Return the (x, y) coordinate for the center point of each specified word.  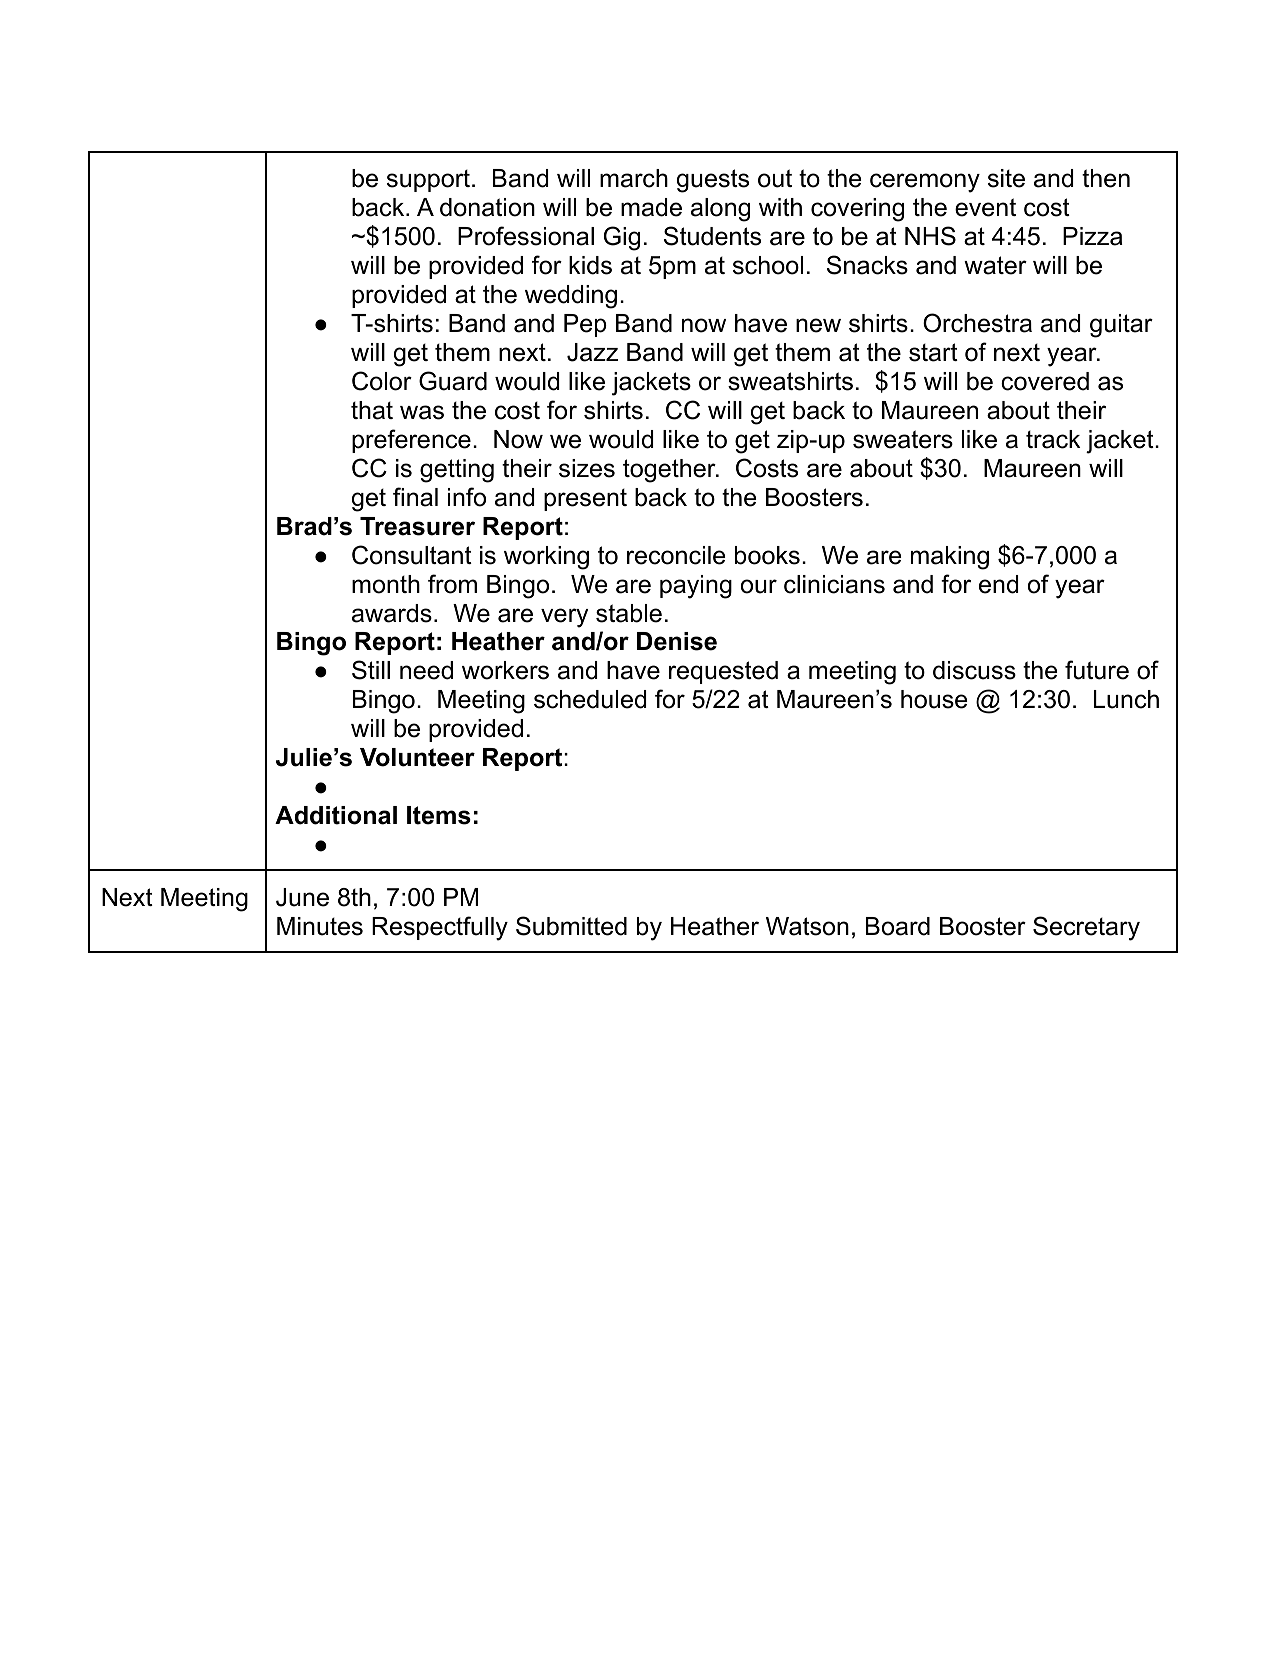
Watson (807, 926)
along (720, 210)
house (934, 699)
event (985, 207)
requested (723, 672)
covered (1045, 381)
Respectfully (440, 928)
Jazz (592, 352)
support (428, 181)
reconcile (676, 555)
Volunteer (417, 757)
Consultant (412, 555)
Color (382, 381)
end (998, 584)
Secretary (1086, 928)
